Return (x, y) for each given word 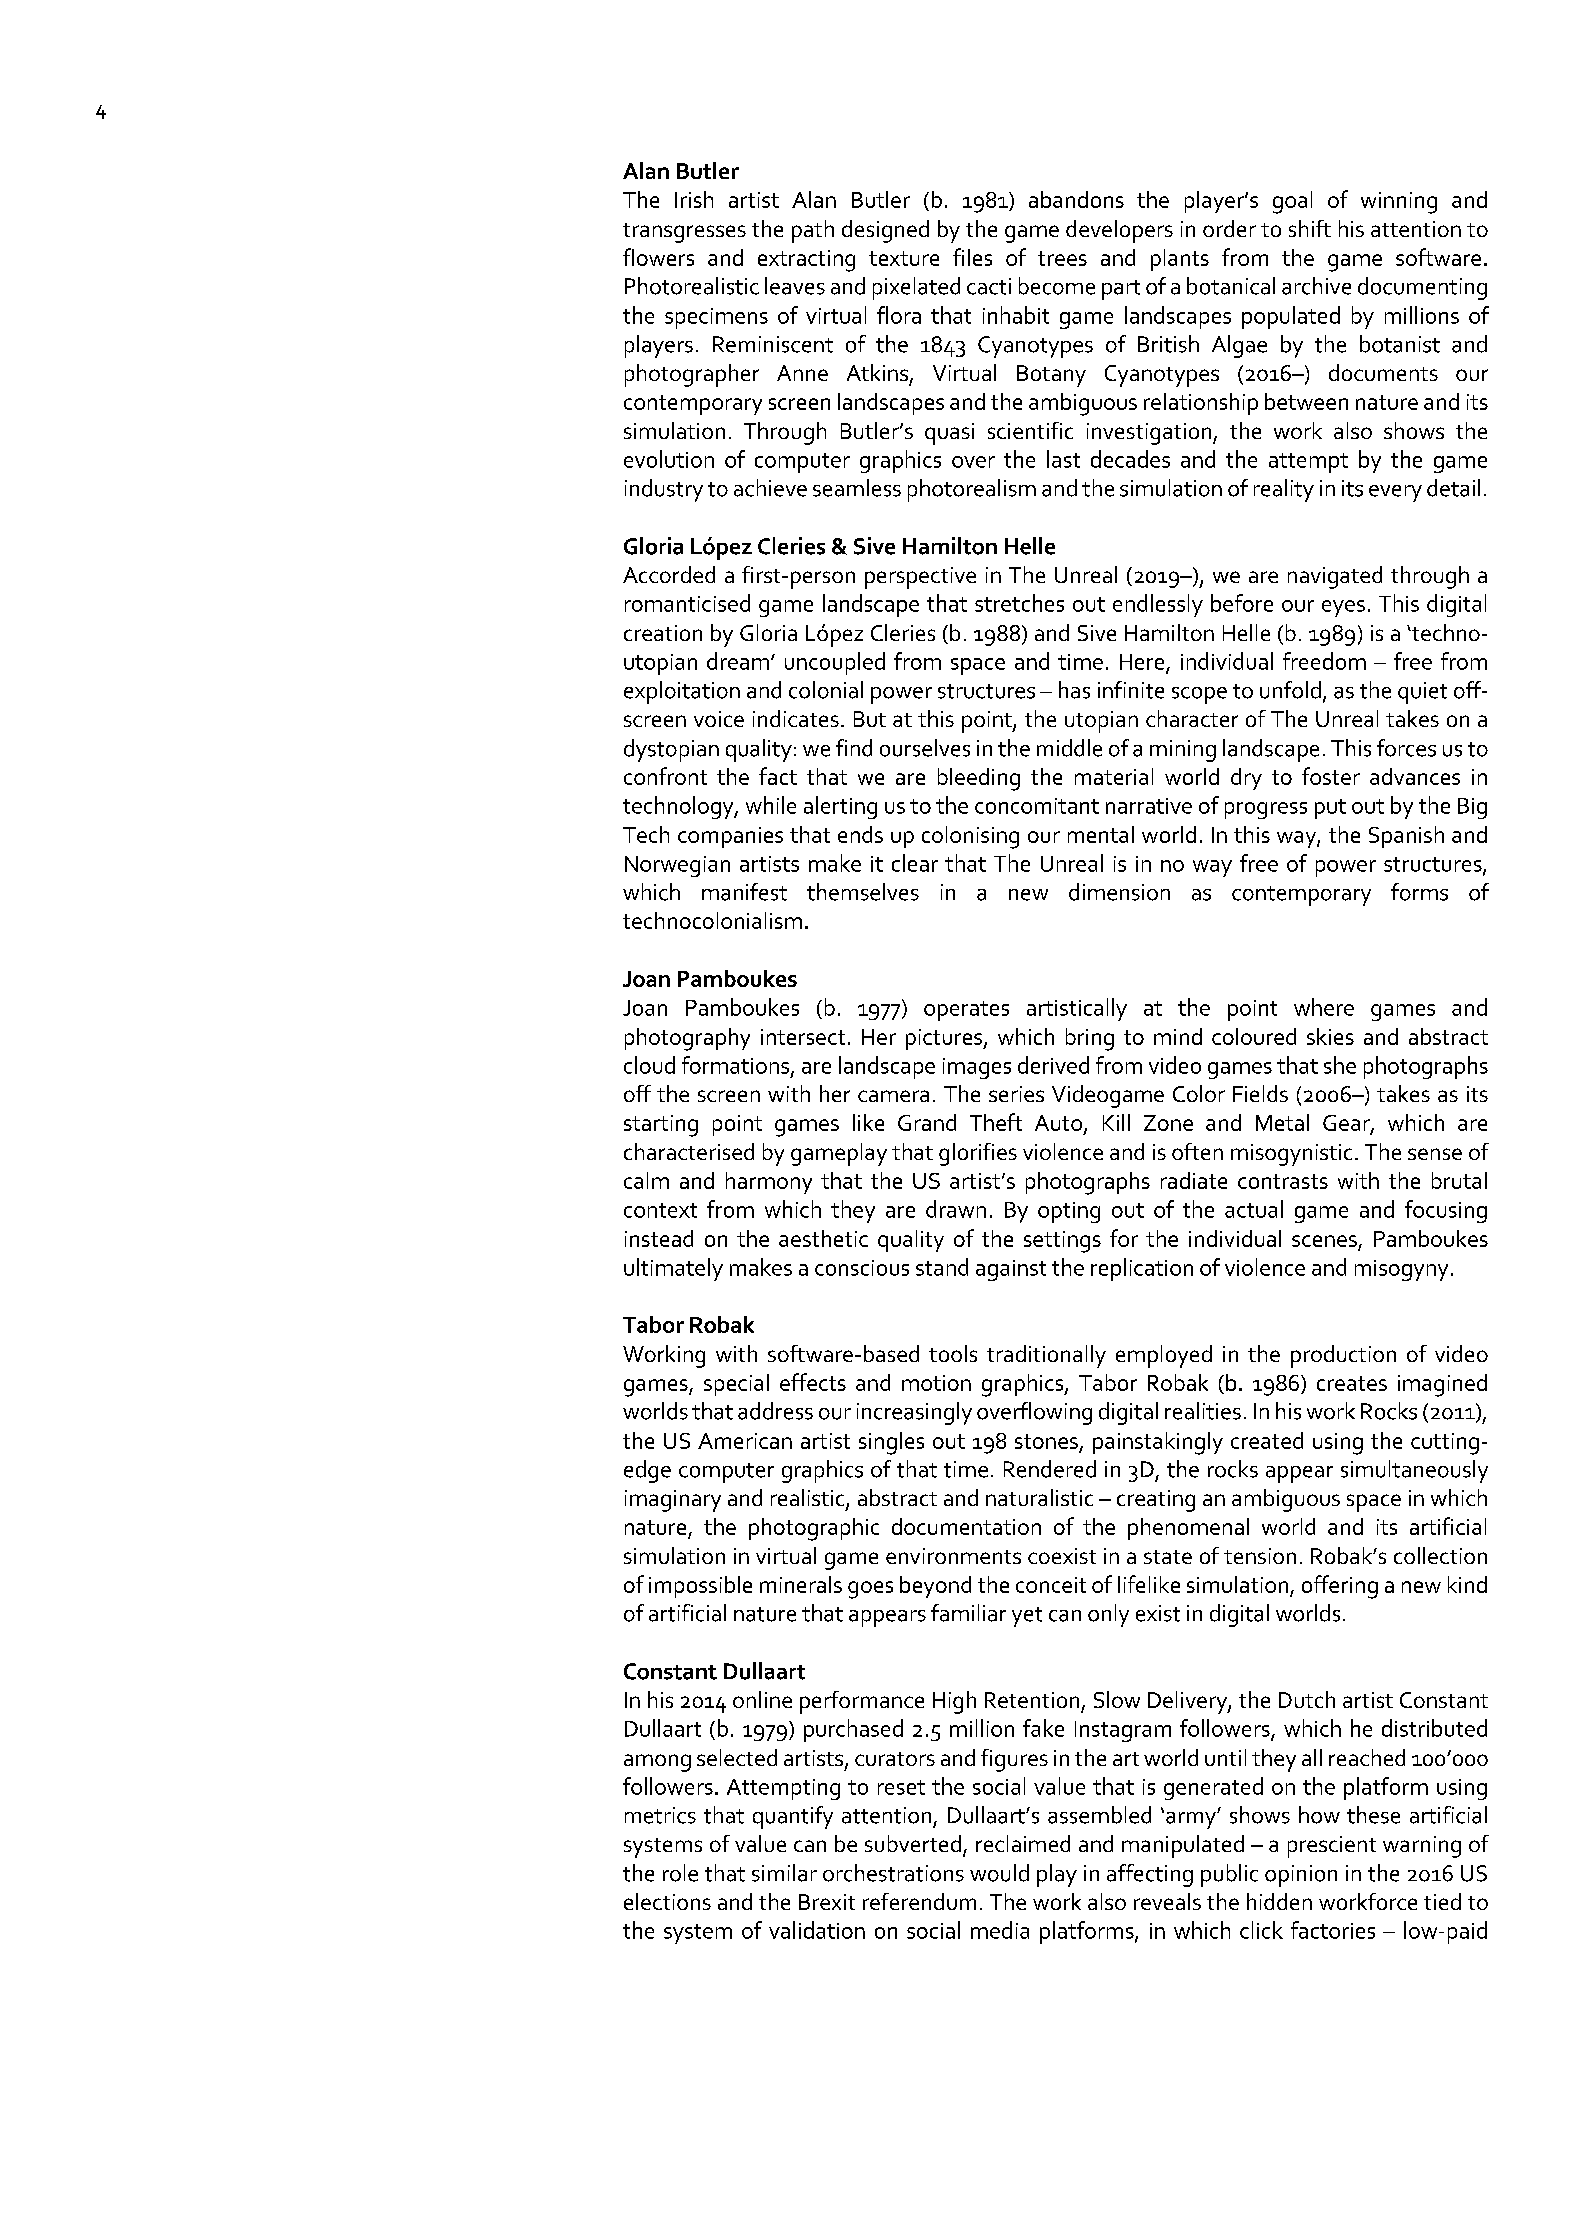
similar (784, 1873)
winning (1399, 203)
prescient (1332, 1847)
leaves (795, 286)
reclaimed (1023, 1843)
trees (1062, 258)
